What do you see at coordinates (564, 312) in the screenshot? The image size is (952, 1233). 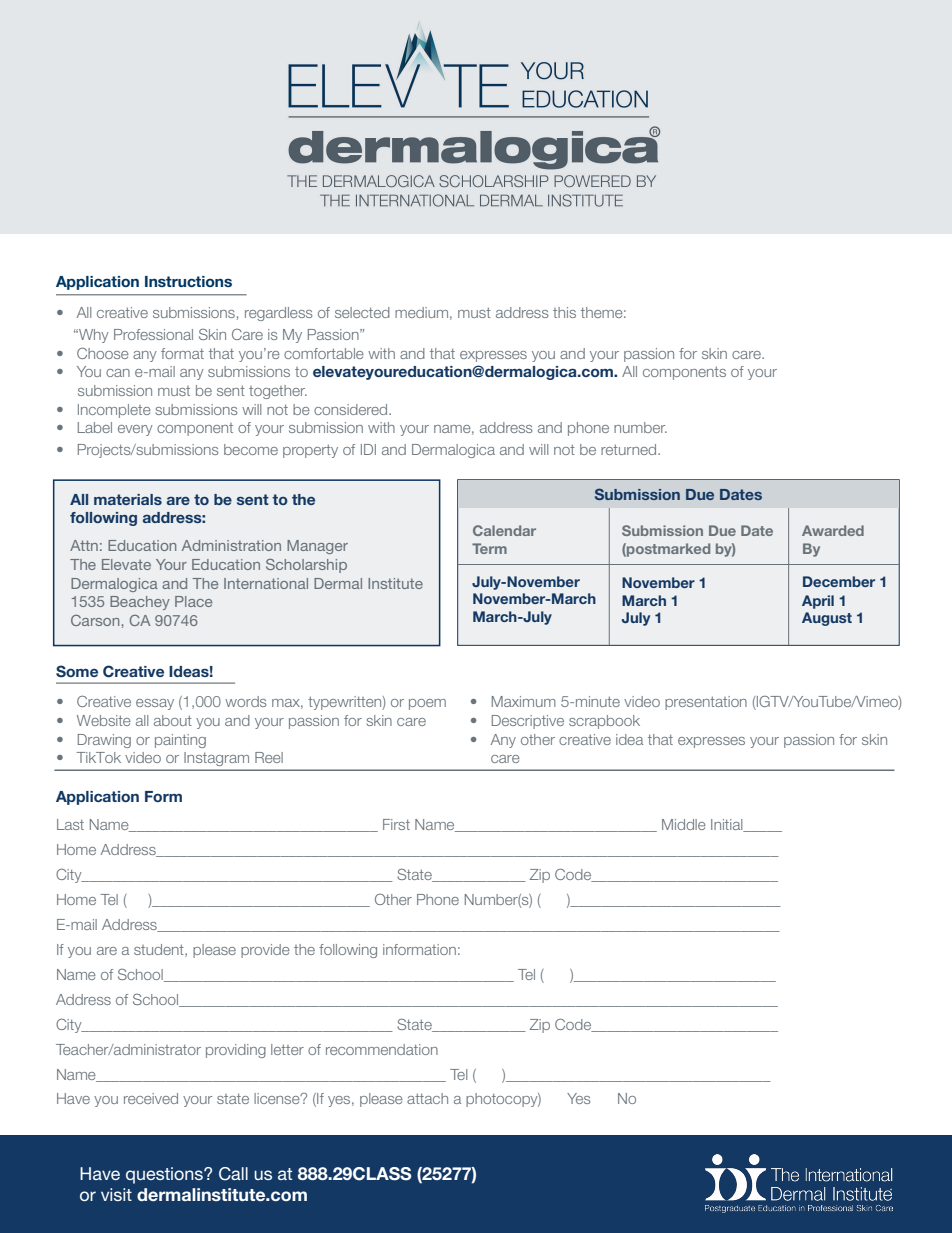 I see `this` at bounding box center [564, 312].
